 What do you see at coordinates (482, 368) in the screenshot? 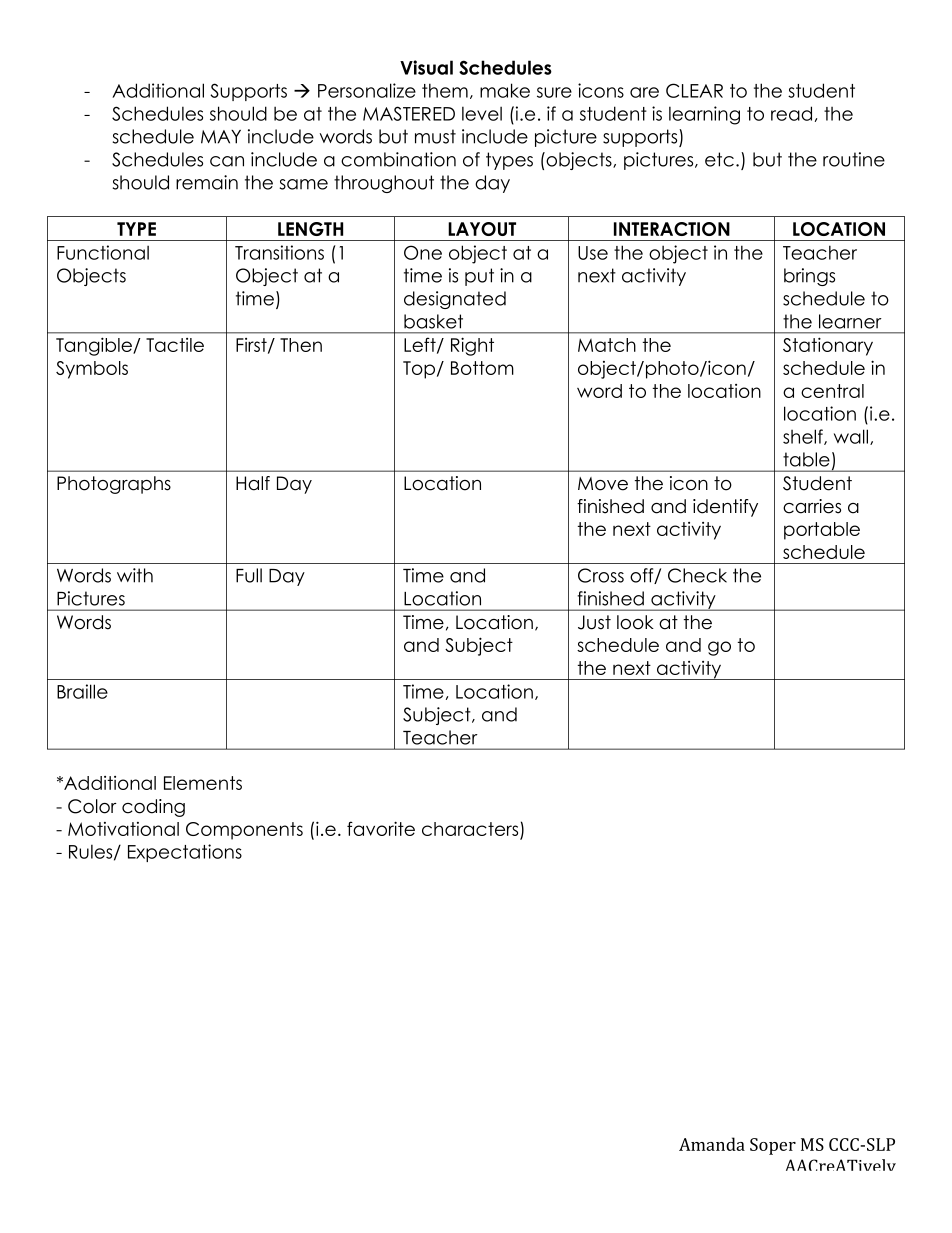
I see `Bottom` at bounding box center [482, 368].
